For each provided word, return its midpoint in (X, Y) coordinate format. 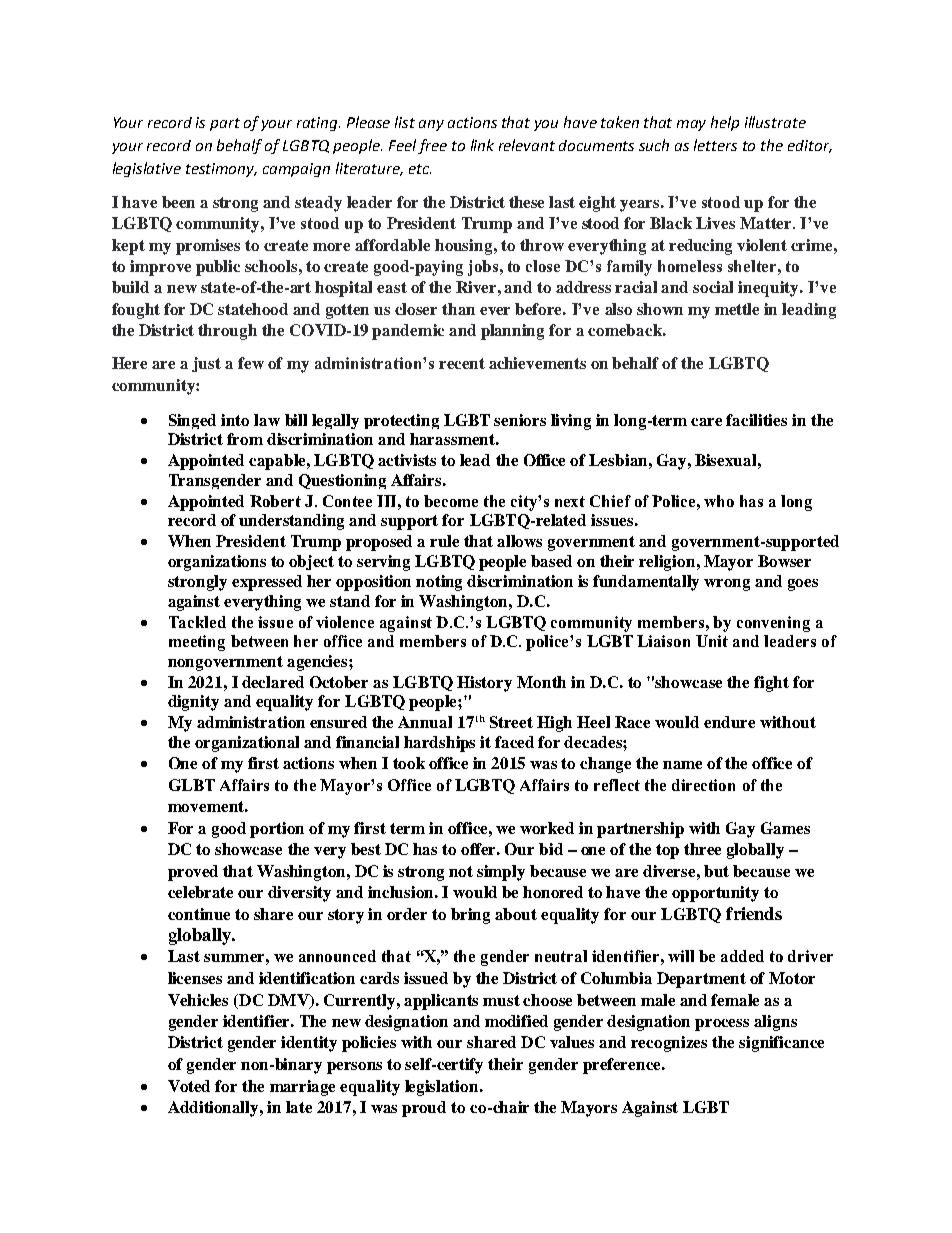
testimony (221, 170)
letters (715, 145)
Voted (189, 1086)
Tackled (197, 622)
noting (439, 583)
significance (781, 1044)
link (482, 145)
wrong (727, 585)
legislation (443, 1088)
